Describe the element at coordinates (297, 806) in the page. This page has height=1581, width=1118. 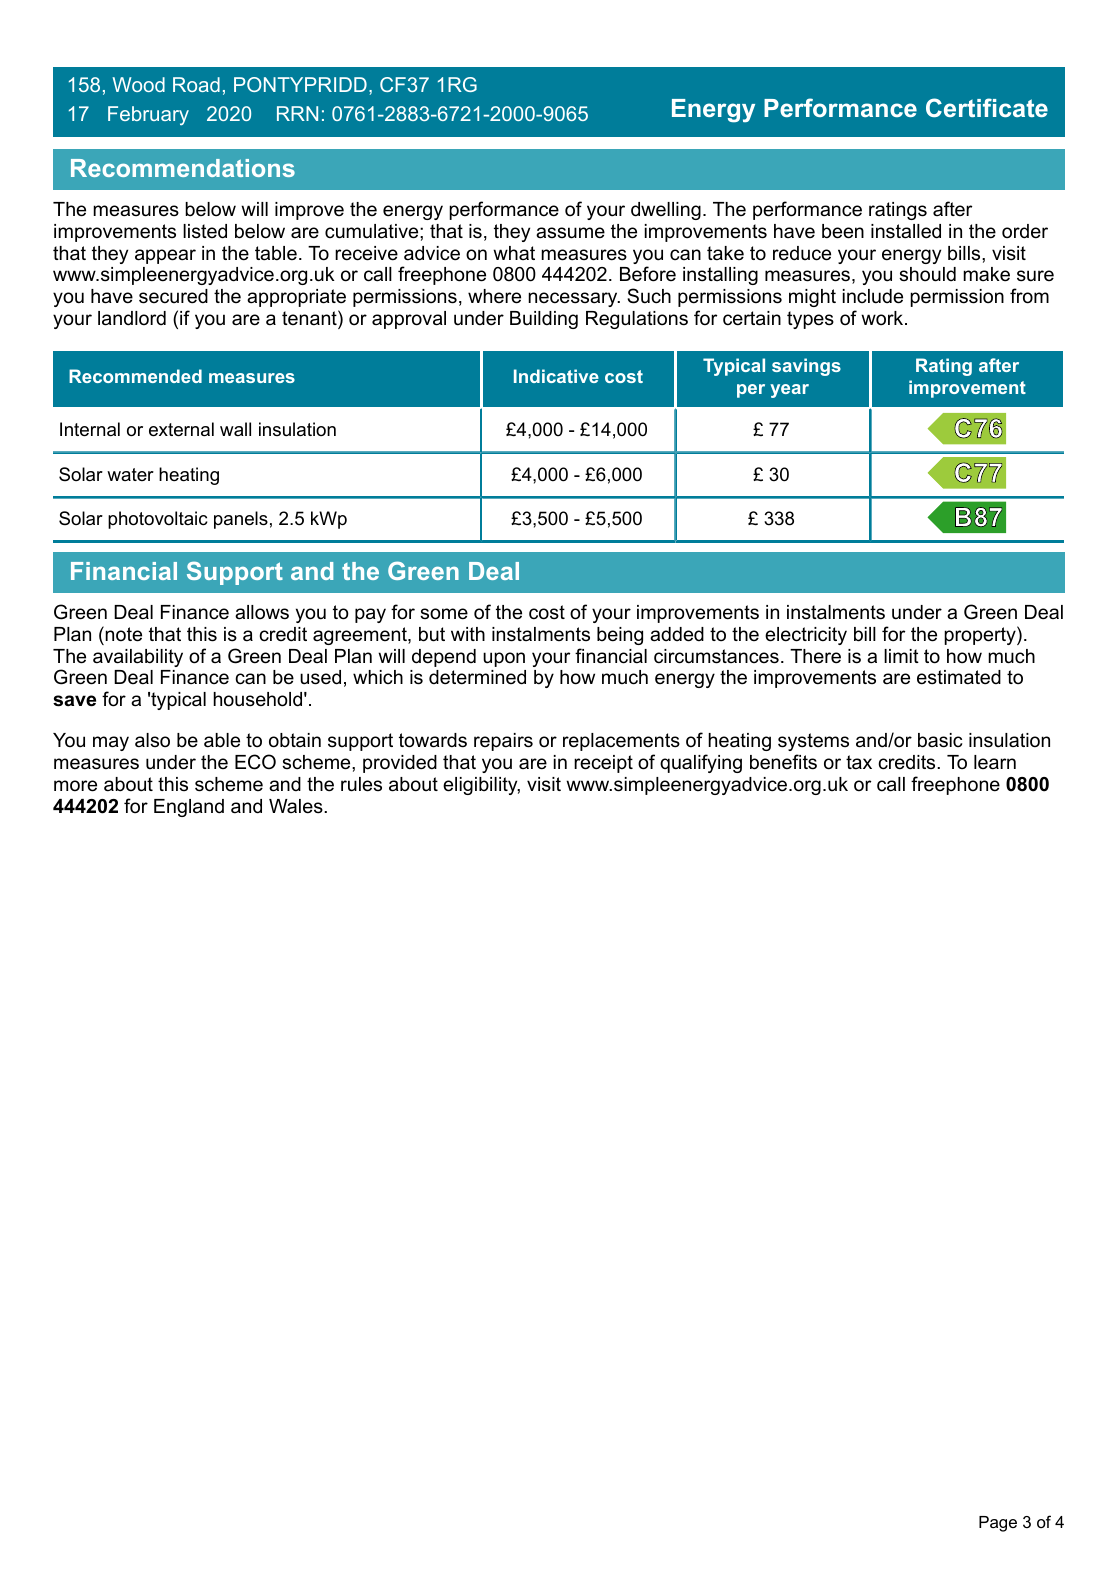
I see `Wales` at that location.
